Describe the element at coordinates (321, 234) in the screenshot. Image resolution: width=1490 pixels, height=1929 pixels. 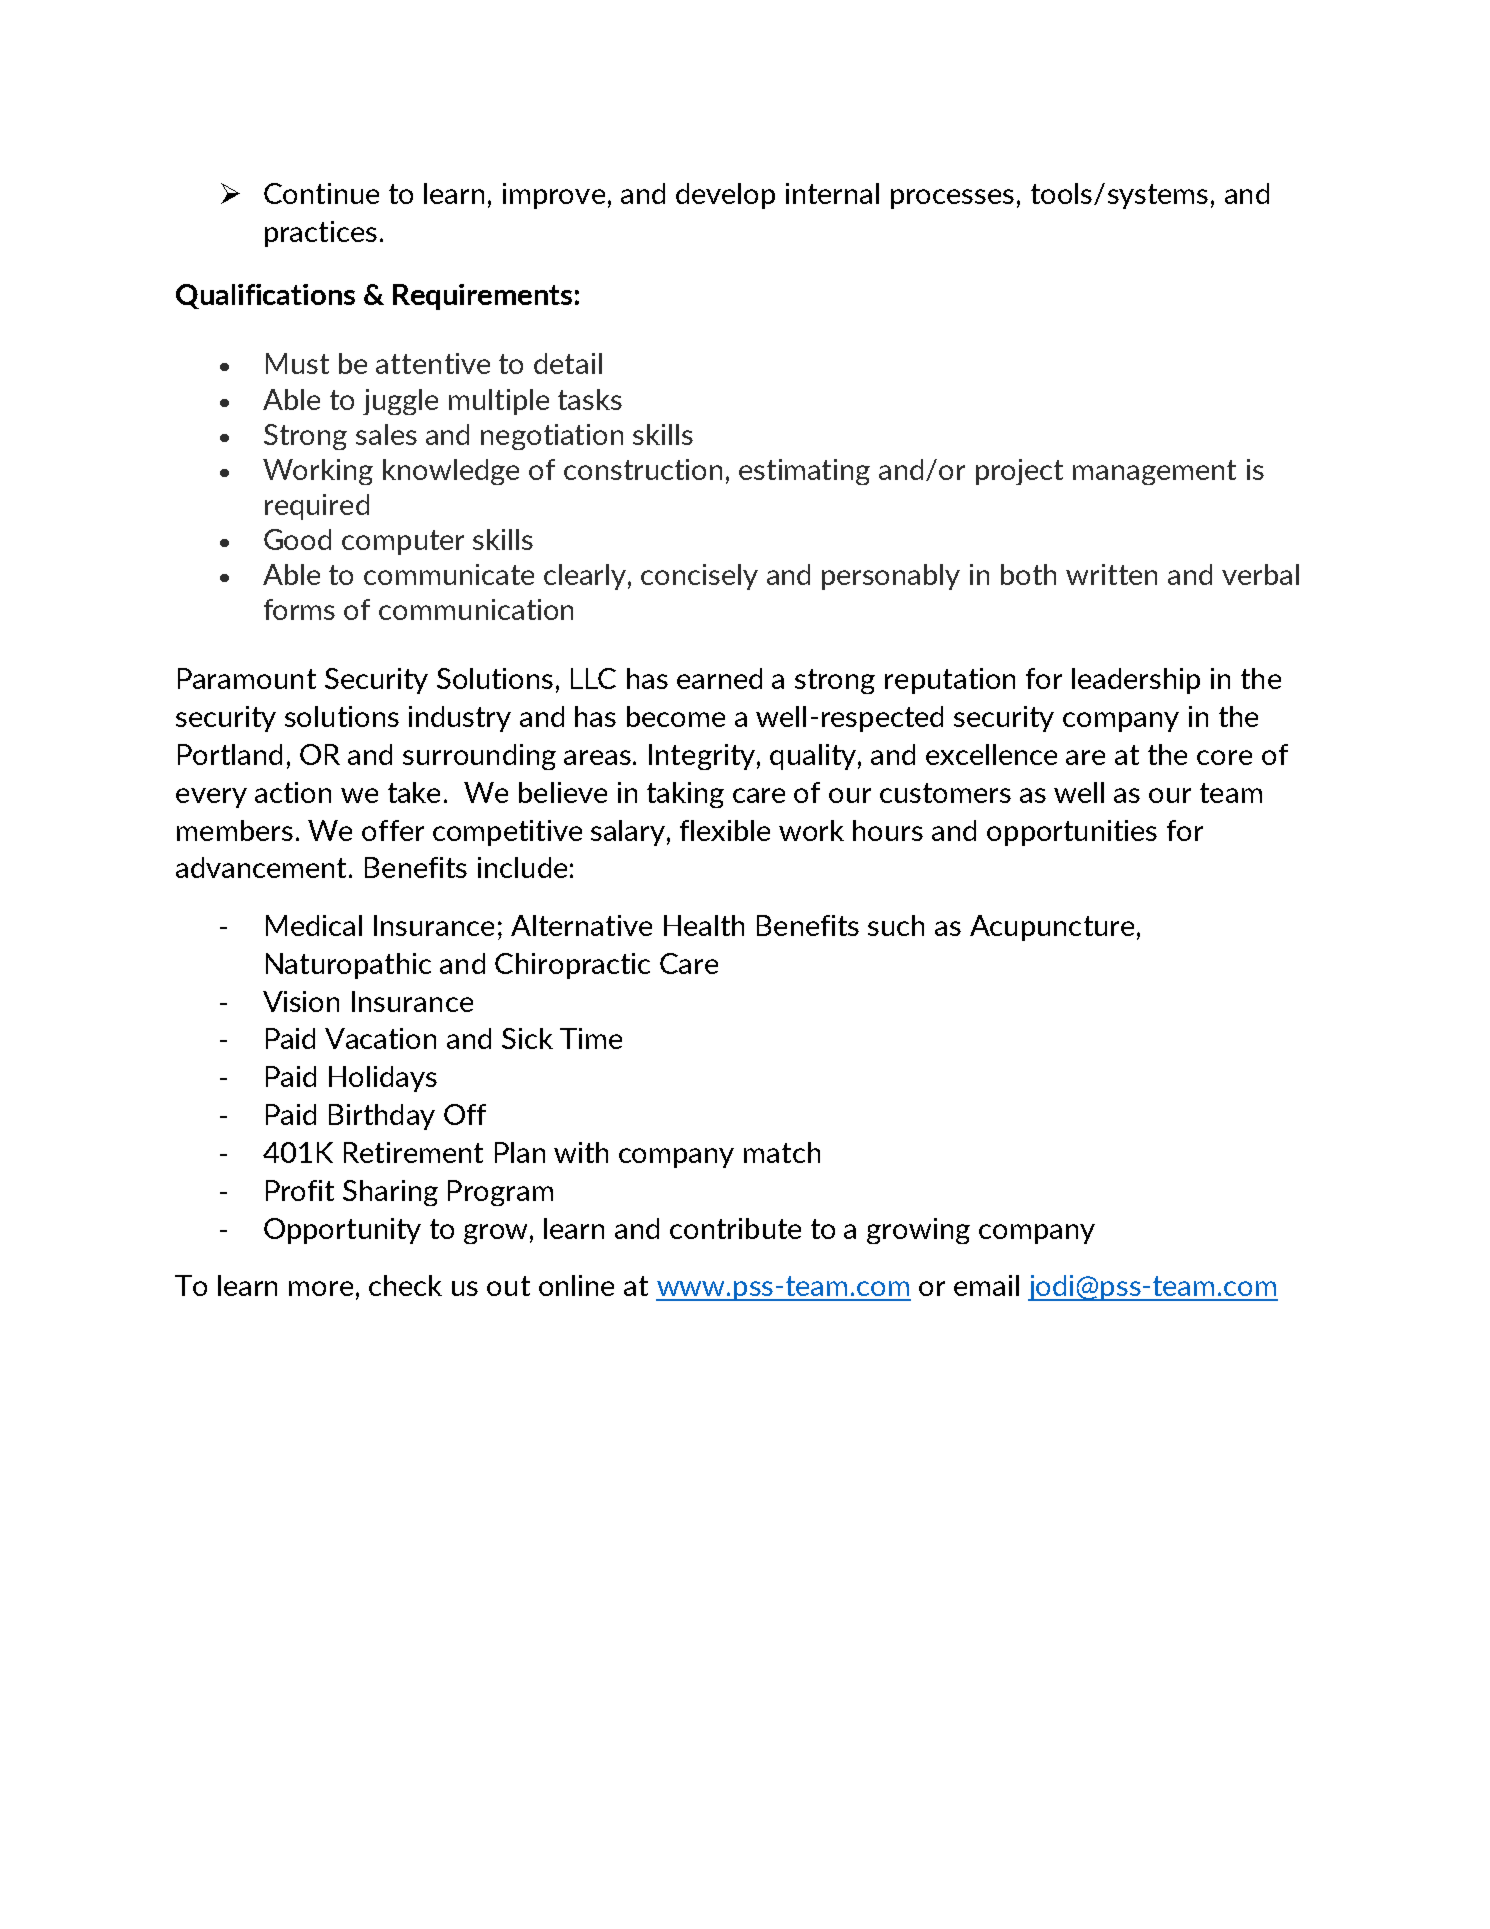
I see `practices` at that location.
